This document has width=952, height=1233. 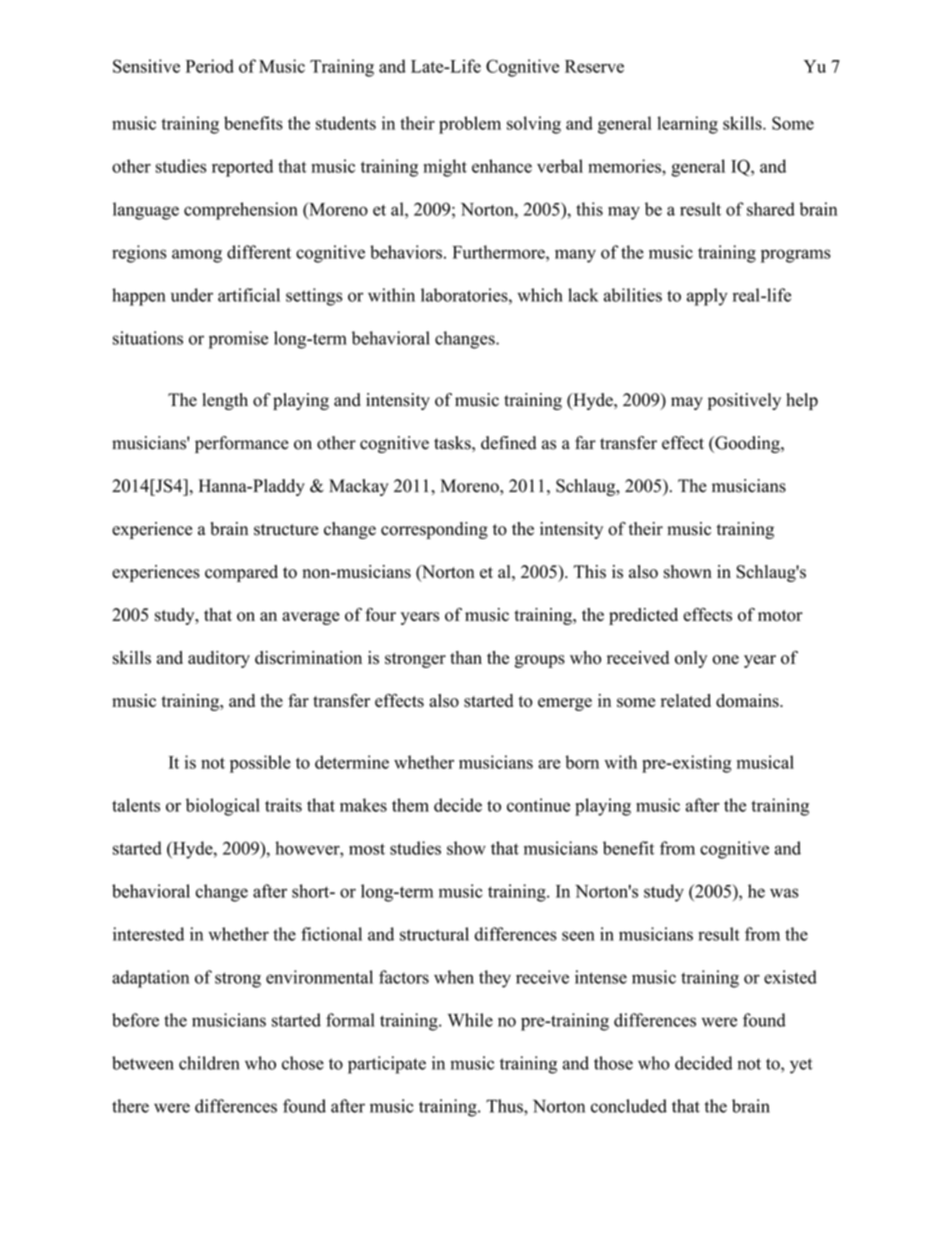 What do you see at coordinates (508, 443) in the document?
I see `defined` at bounding box center [508, 443].
